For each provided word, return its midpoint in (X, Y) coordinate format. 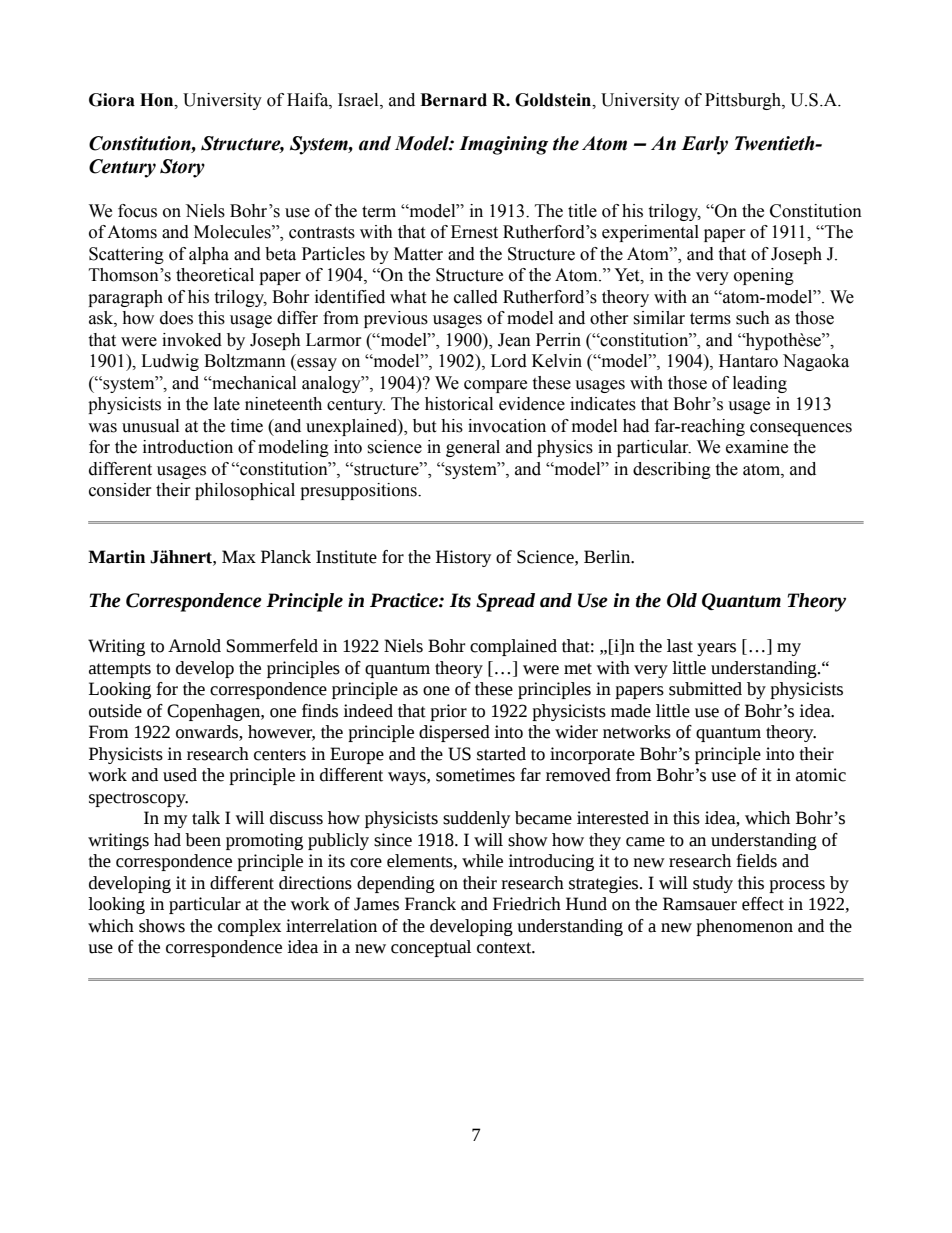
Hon (158, 100)
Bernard (453, 100)
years (716, 649)
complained (513, 647)
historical (459, 404)
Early (704, 145)
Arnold (194, 646)
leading (760, 384)
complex (249, 927)
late (227, 404)
